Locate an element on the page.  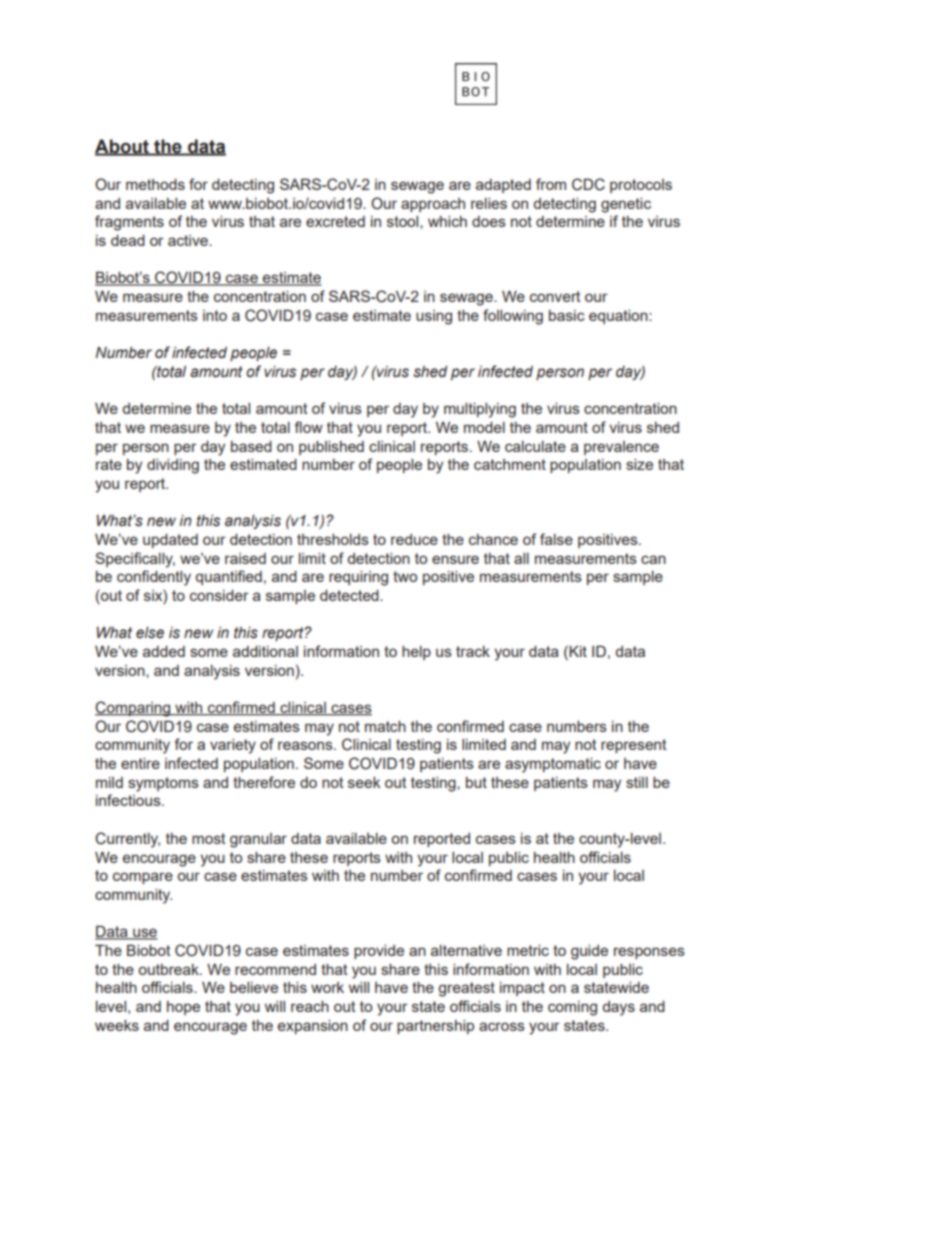
hope is located at coordinates (183, 1008).
